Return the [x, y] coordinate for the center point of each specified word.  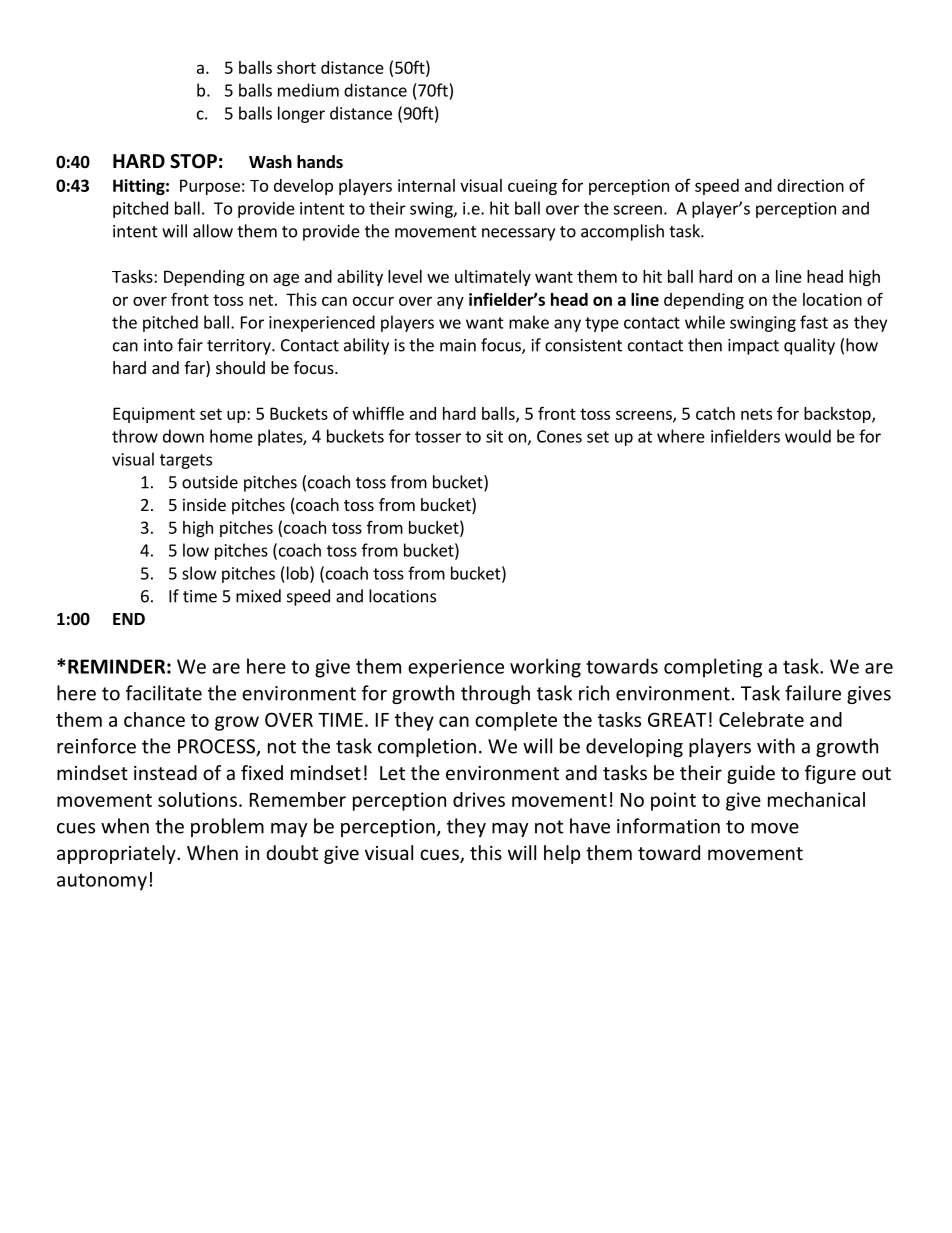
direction [810, 185]
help [562, 854]
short [296, 67]
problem [227, 827]
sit [494, 436]
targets [186, 461]
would [808, 436]
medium [308, 90]
